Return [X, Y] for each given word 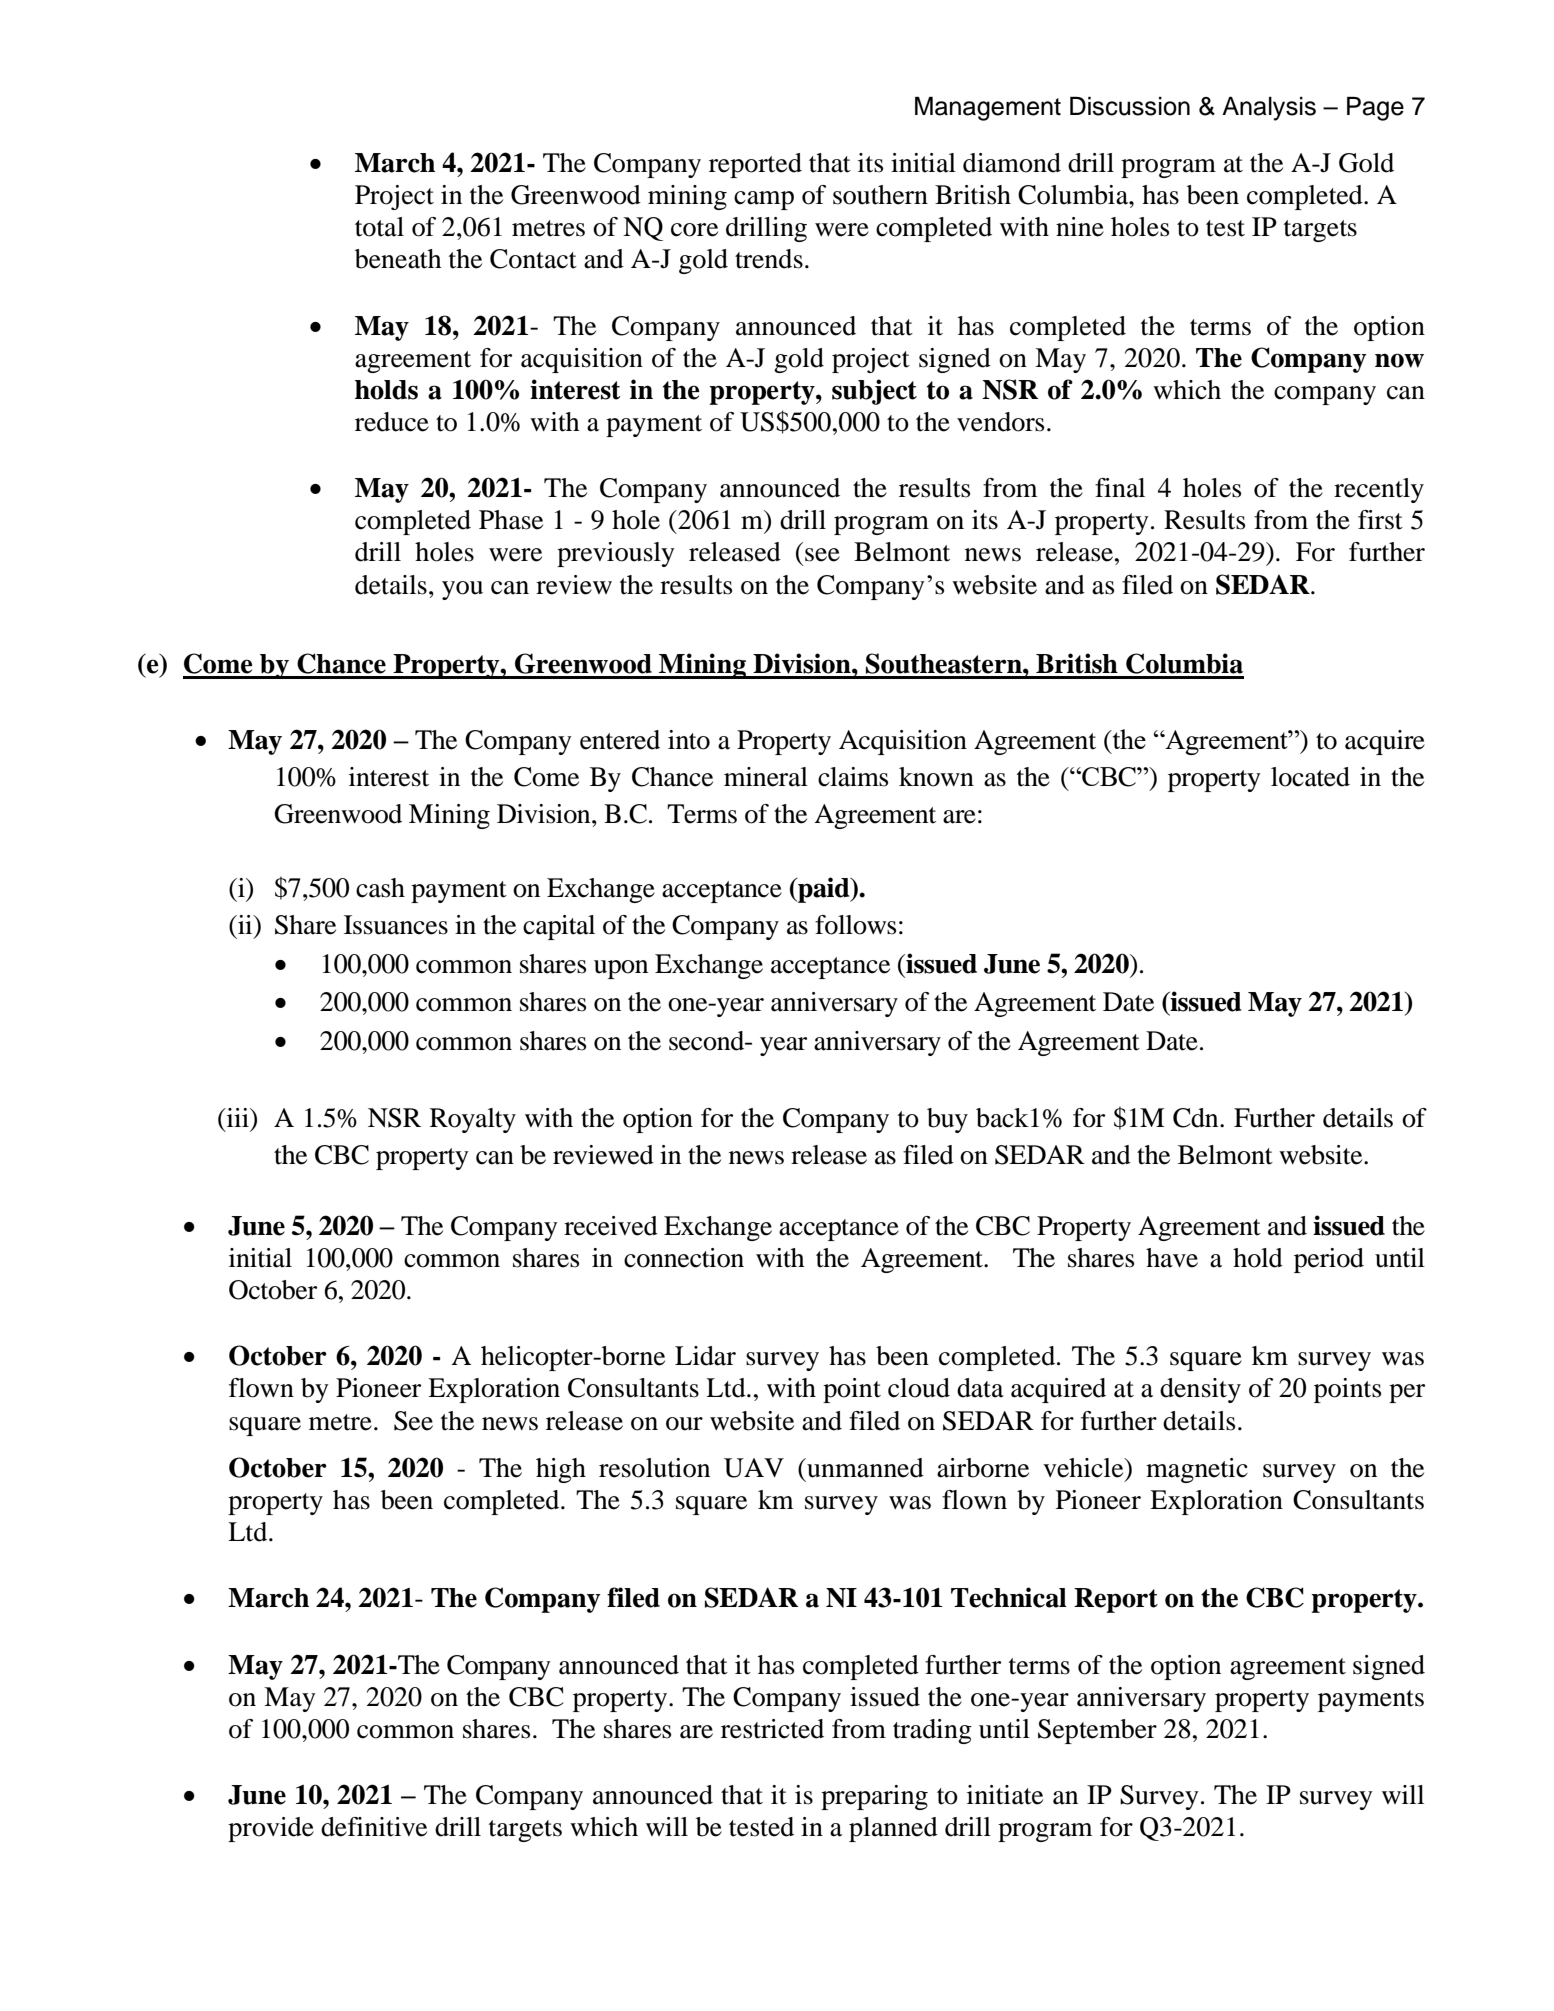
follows [855, 925]
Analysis [1269, 109]
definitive [374, 1827]
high [561, 1470]
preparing [874, 1797]
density [1200, 1390]
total [379, 227]
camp [764, 200]
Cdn [1197, 1118]
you [462, 590]
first [1380, 520]
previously [616, 554]
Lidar [705, 1356]
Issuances [396, 925]
